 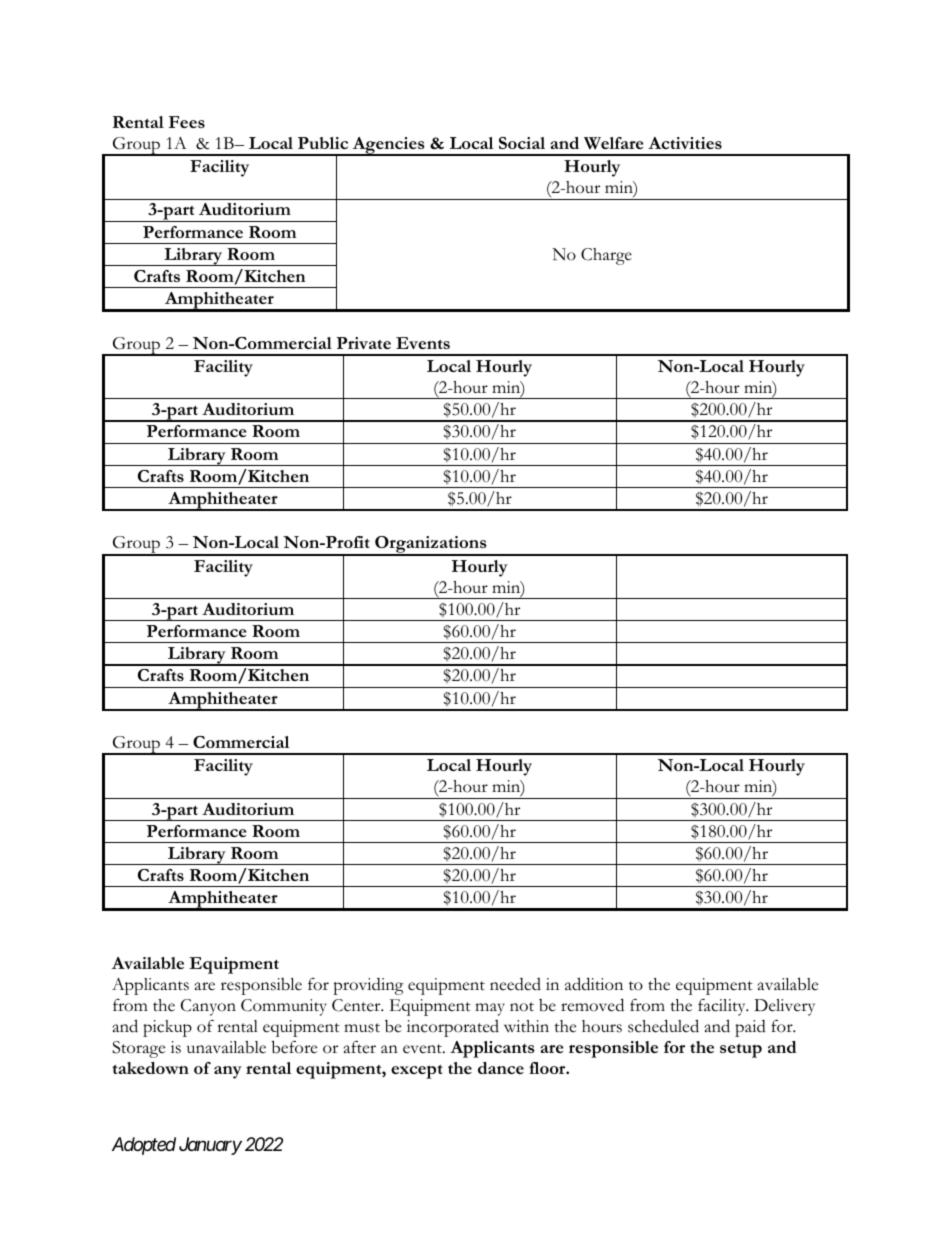 I want to click on Activities, so click(x=685, y=143).
